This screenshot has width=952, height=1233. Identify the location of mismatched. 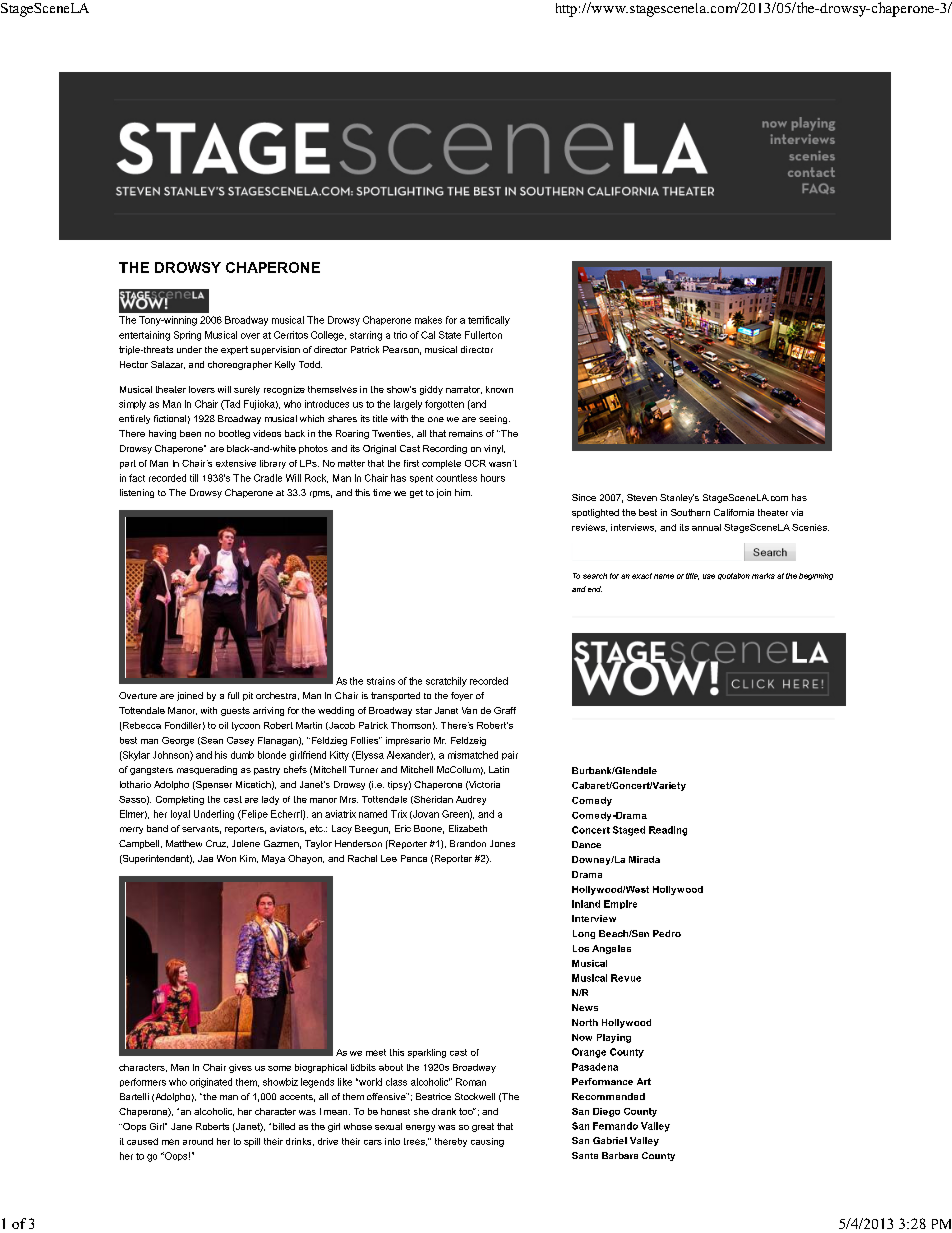
(473, 755).
